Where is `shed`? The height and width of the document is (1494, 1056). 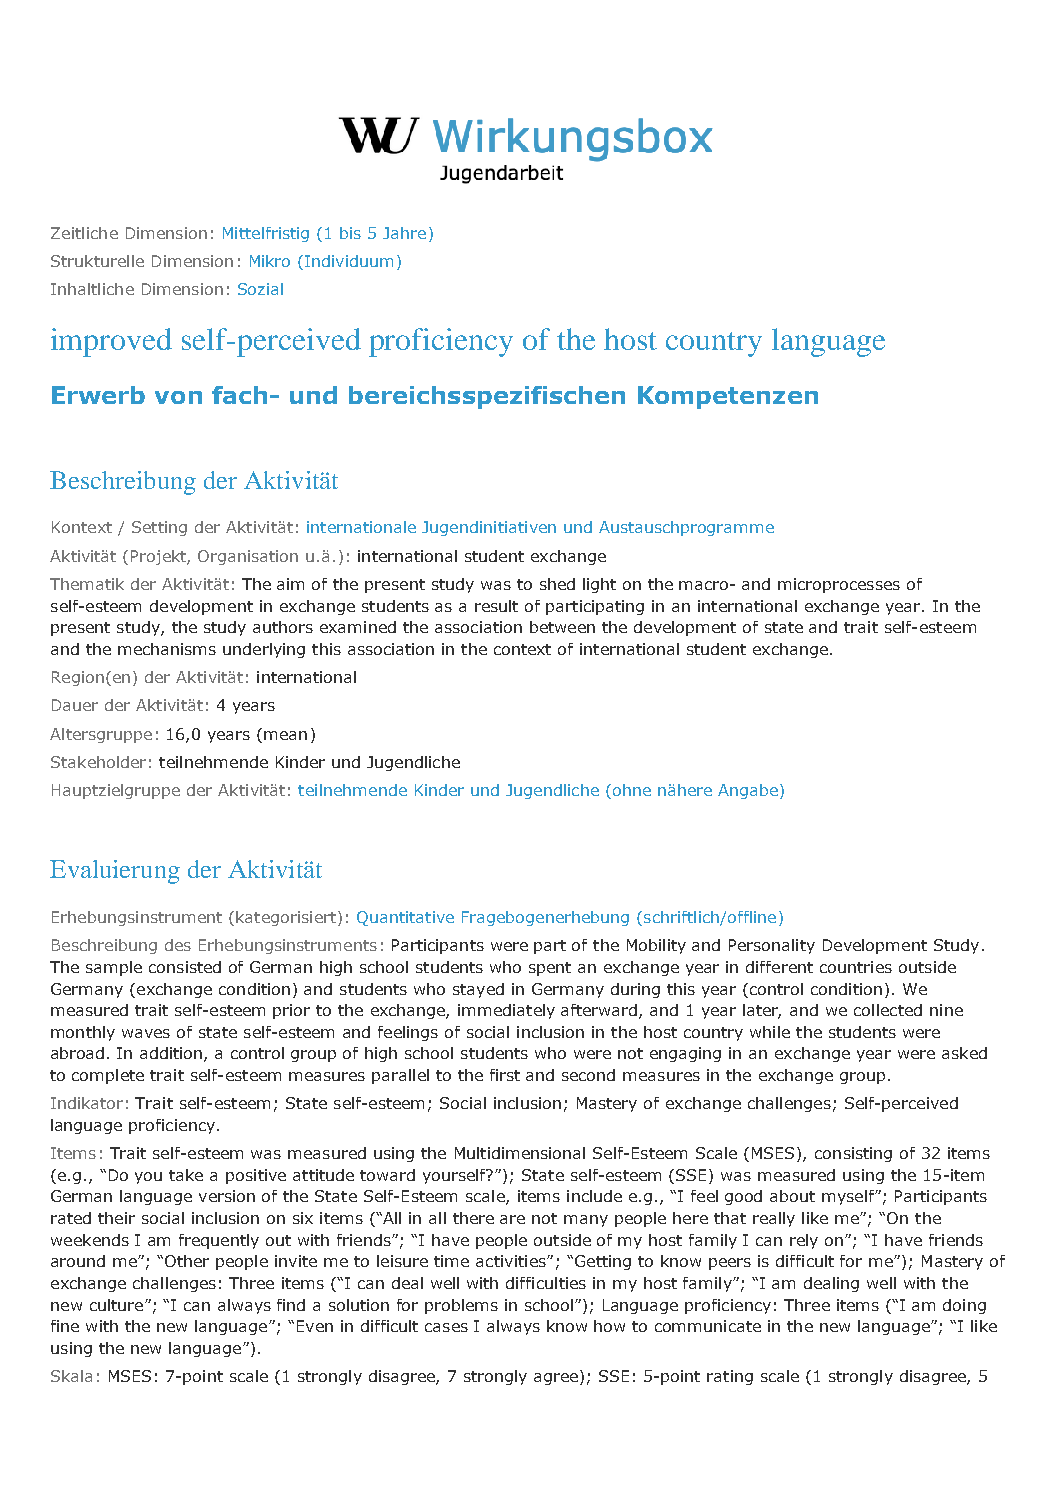
shed is located at coordinates (557, 584).
